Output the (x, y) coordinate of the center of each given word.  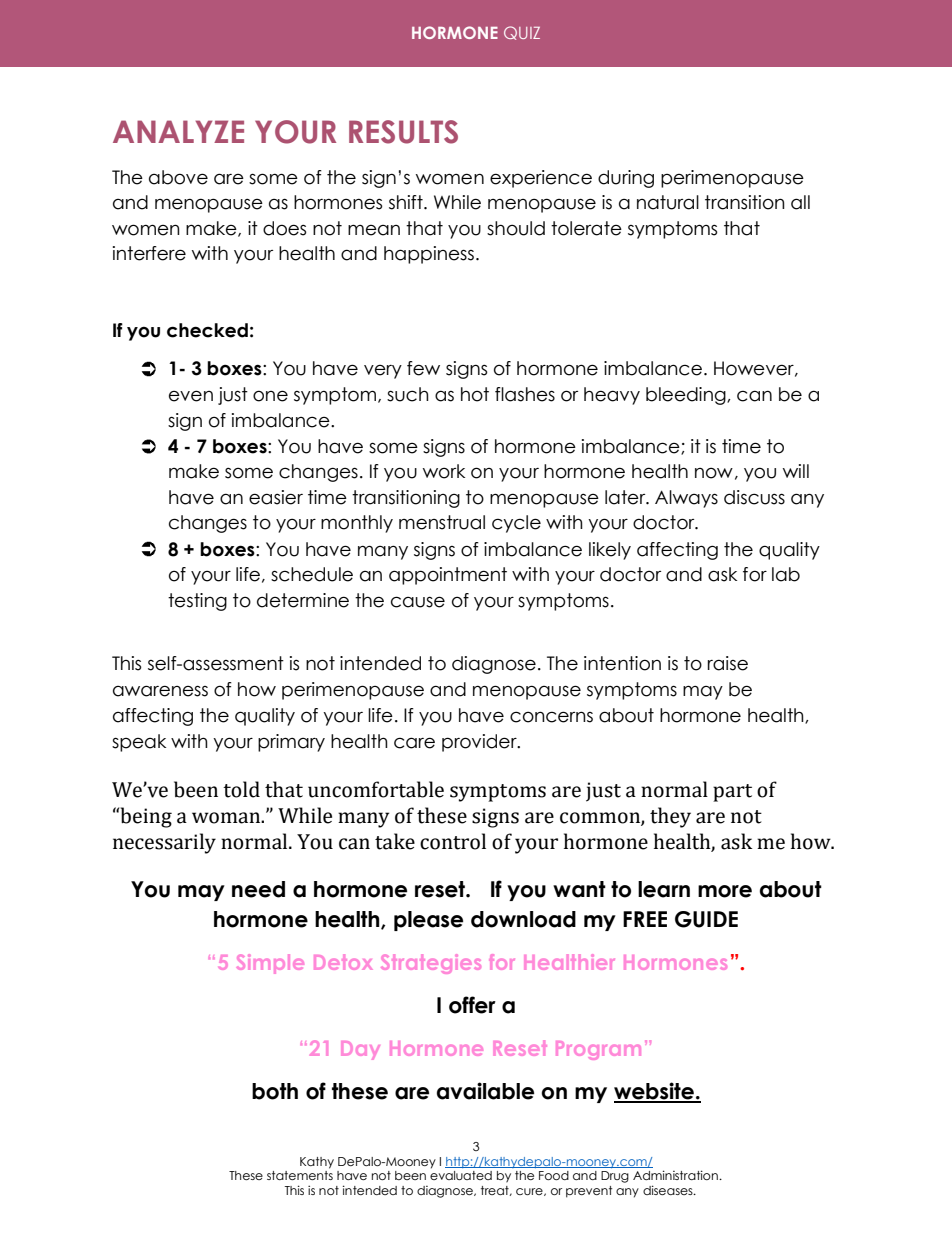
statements (300, 1175)
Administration (676, 1175)
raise (728, 663)
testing (197, 602)
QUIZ (522, 33)
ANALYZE (178, 131)
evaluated (461, 1175)
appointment (448, 576)
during (626, 179)
